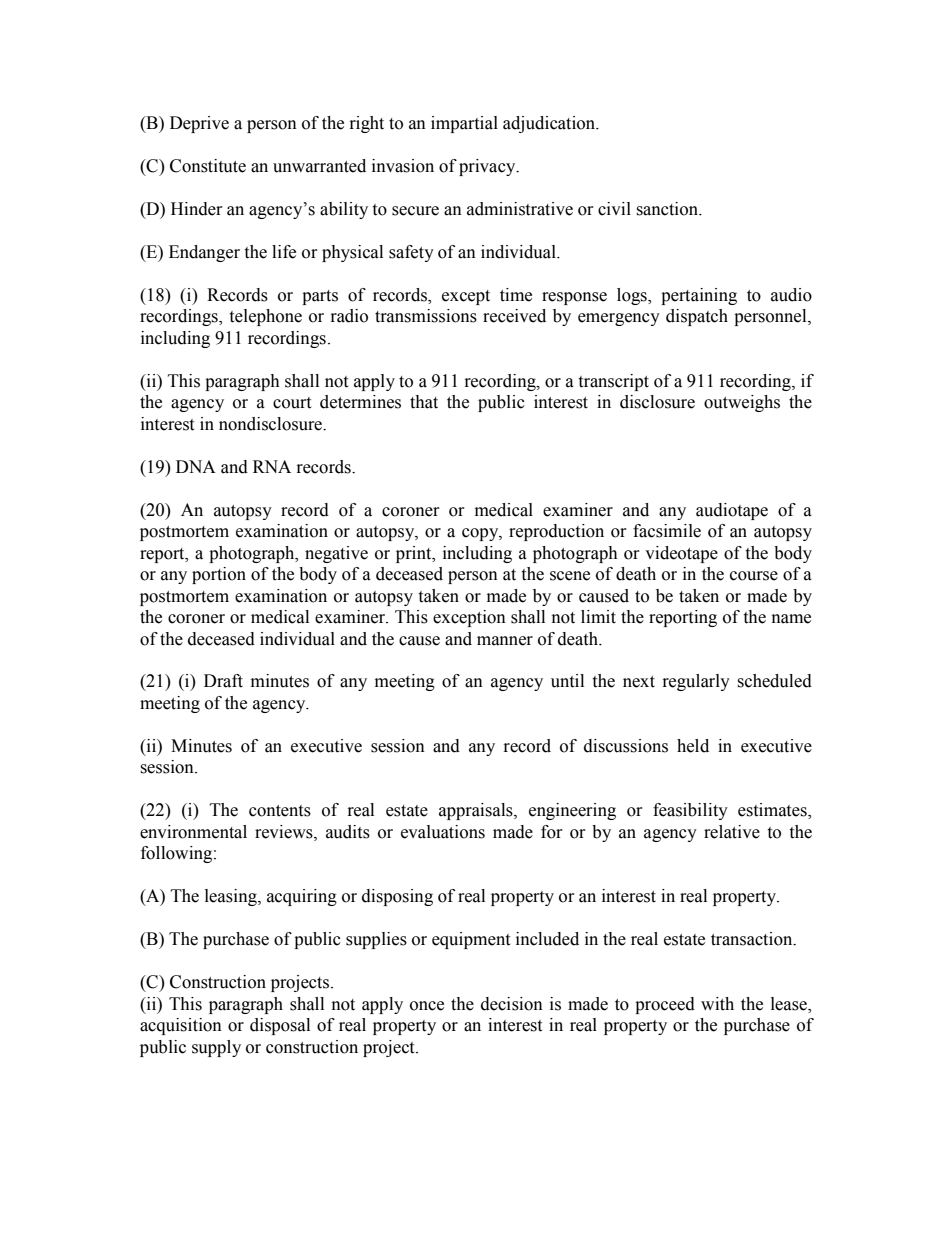 This screenshot has width=952, height=1233. What do you see at coordinates (280, 1026) in the screenshot?
I see `disposal` at bounding box center [280, 1026].
